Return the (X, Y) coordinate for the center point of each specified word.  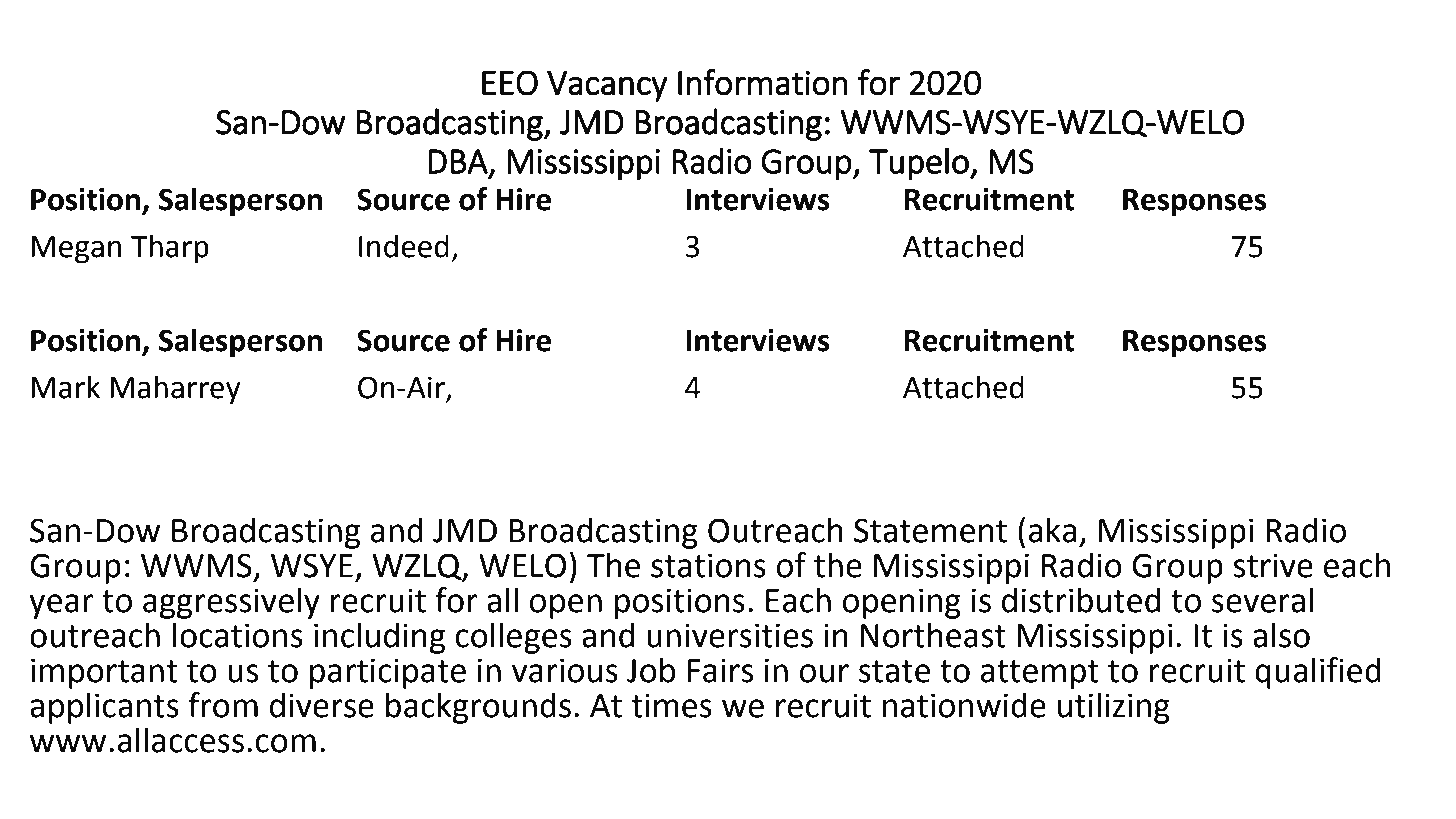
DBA (459, 162)
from (223, 705)
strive (1273, 565)
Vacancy (607, 86)
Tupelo (920, 163)
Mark (65, 387)
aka (1053, 530)
